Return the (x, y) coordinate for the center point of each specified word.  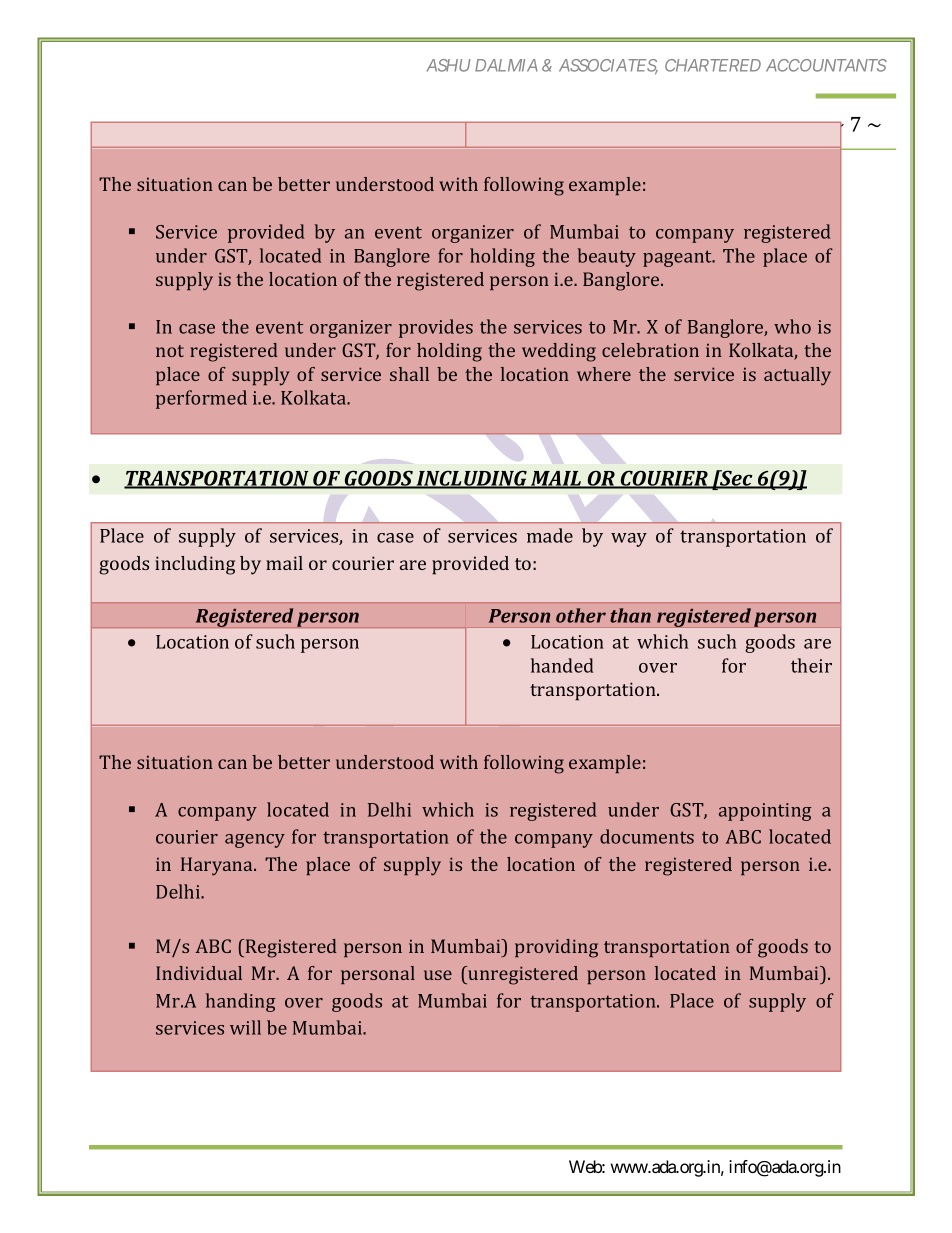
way (629, 540)
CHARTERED (713, 65)
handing (241, 1002)
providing (556, 948)
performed (201, 399)
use (438, 975)
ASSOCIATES (608, 66)
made (550, 535)
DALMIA (506, 65)
